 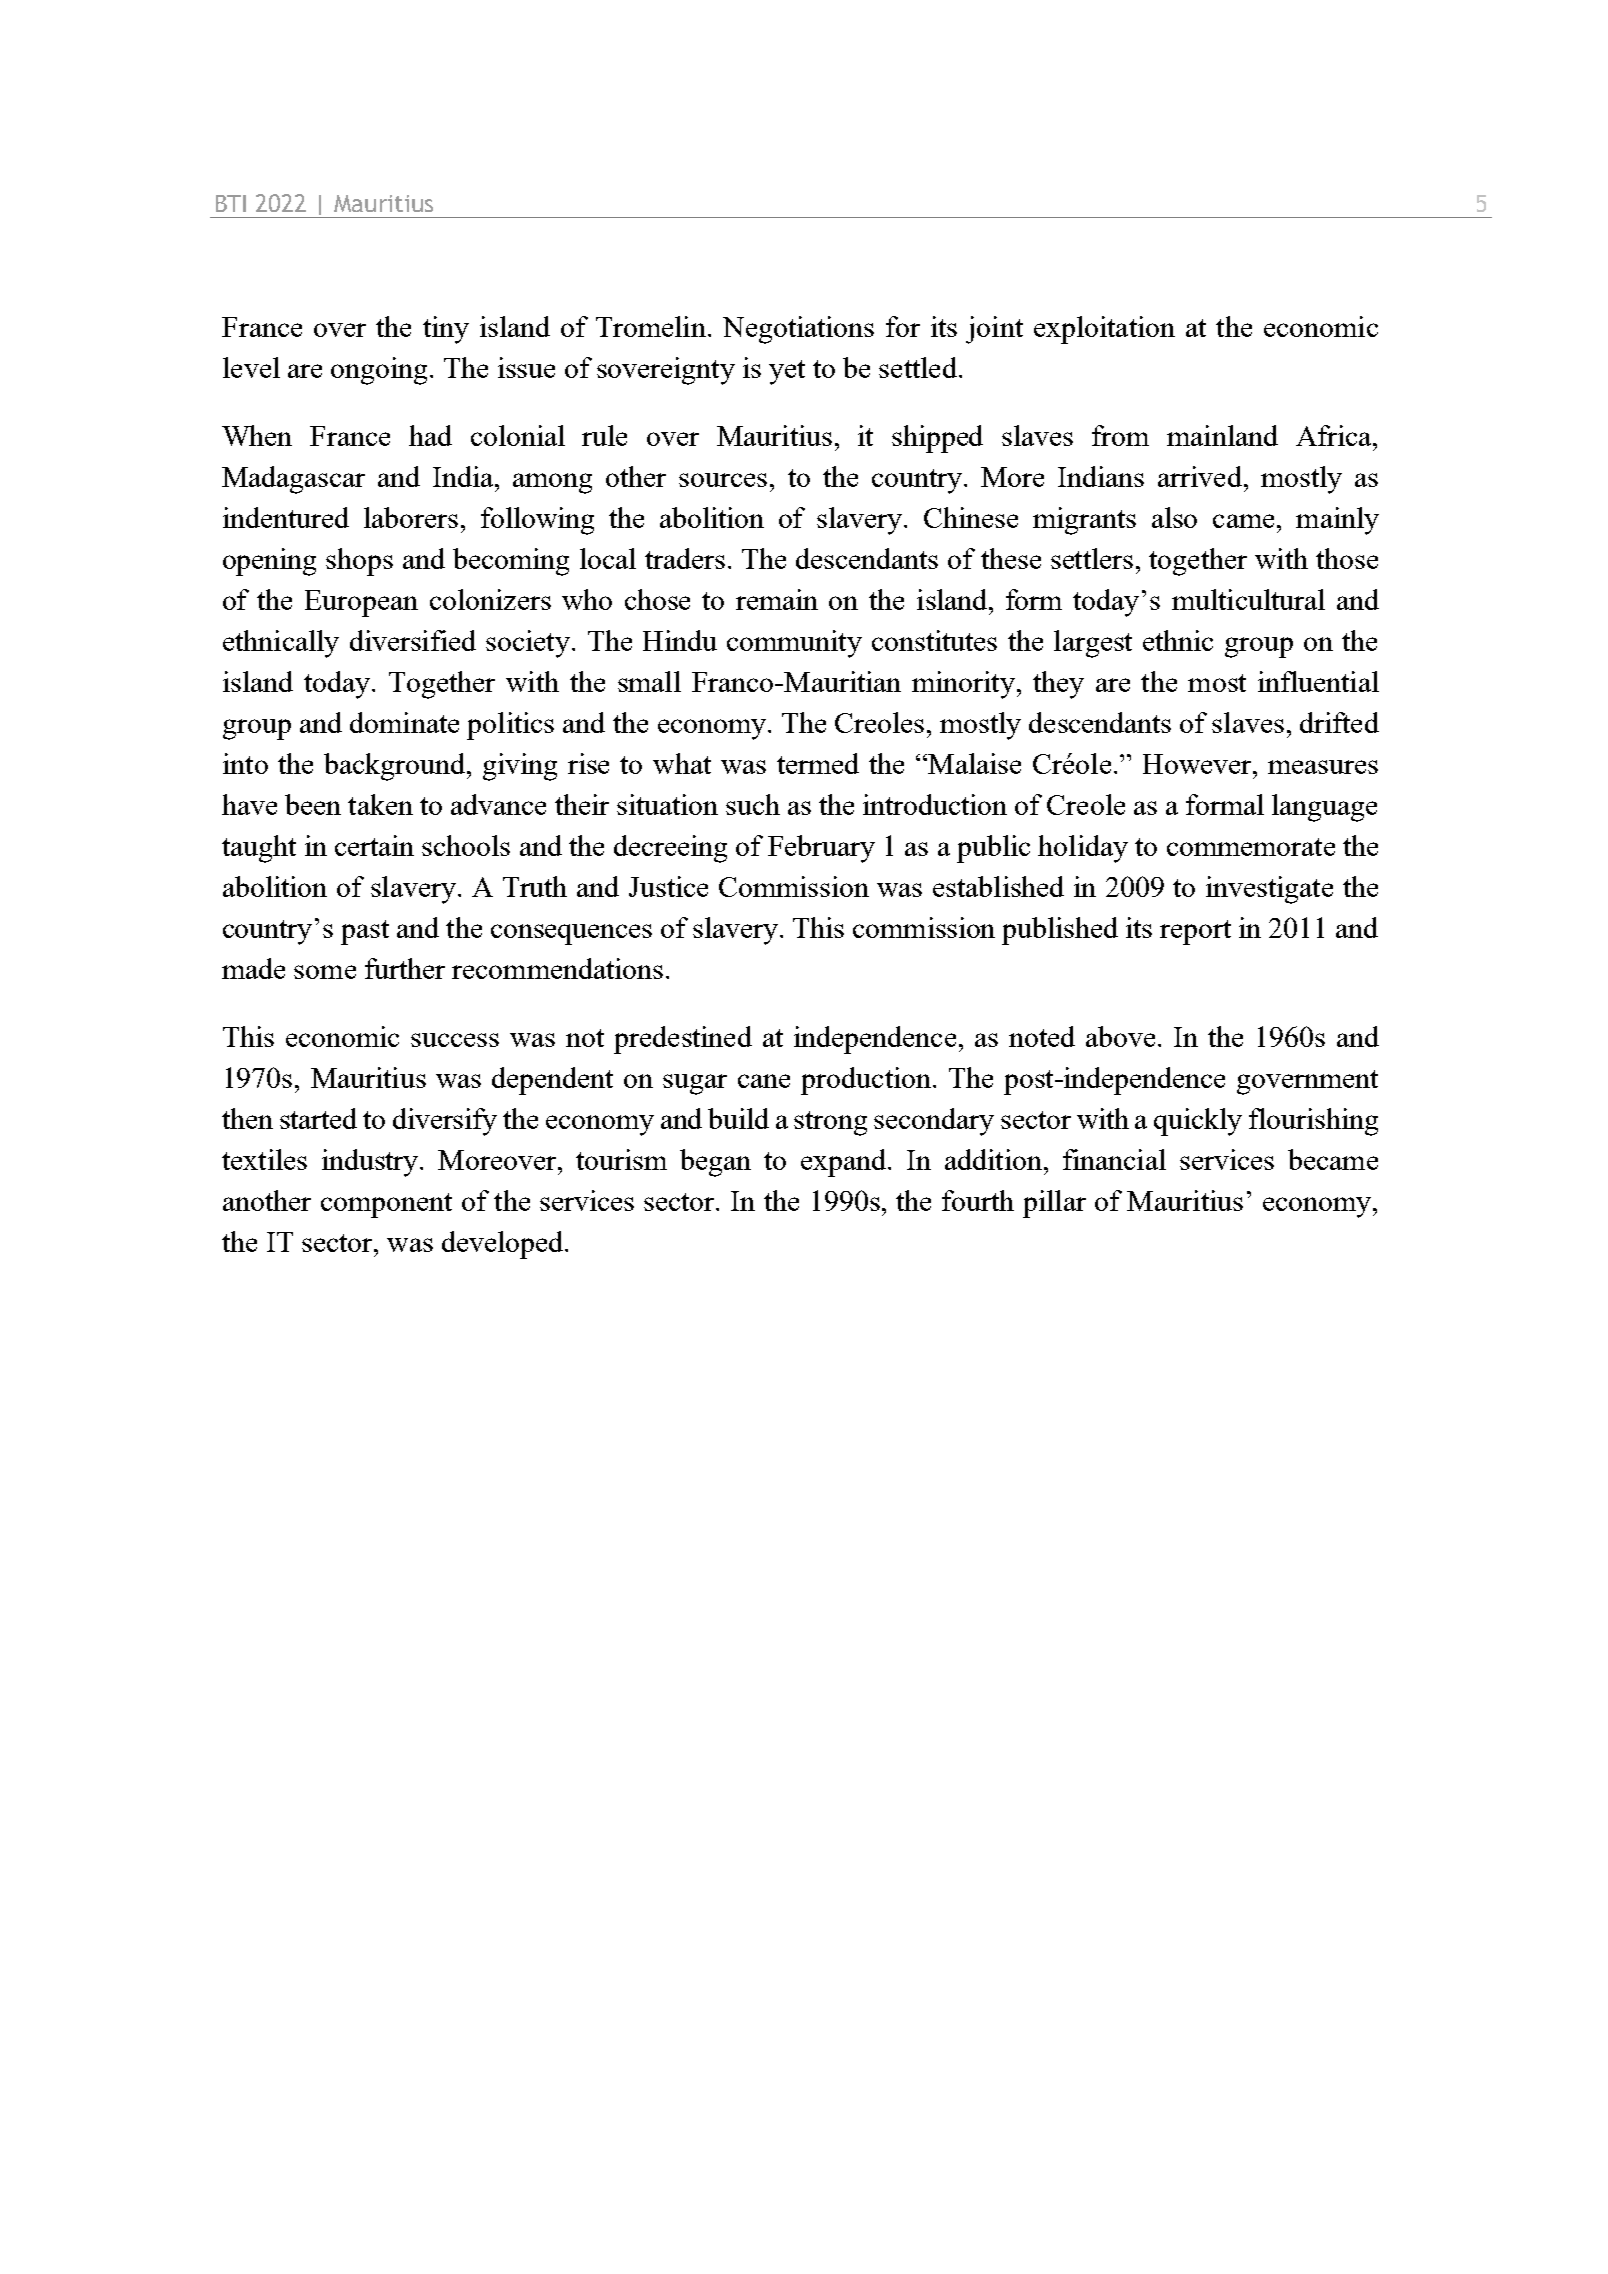 What do you see at coordinates (231, 203) in the image?
I see `BTI` at bounding box center [231, 203].
